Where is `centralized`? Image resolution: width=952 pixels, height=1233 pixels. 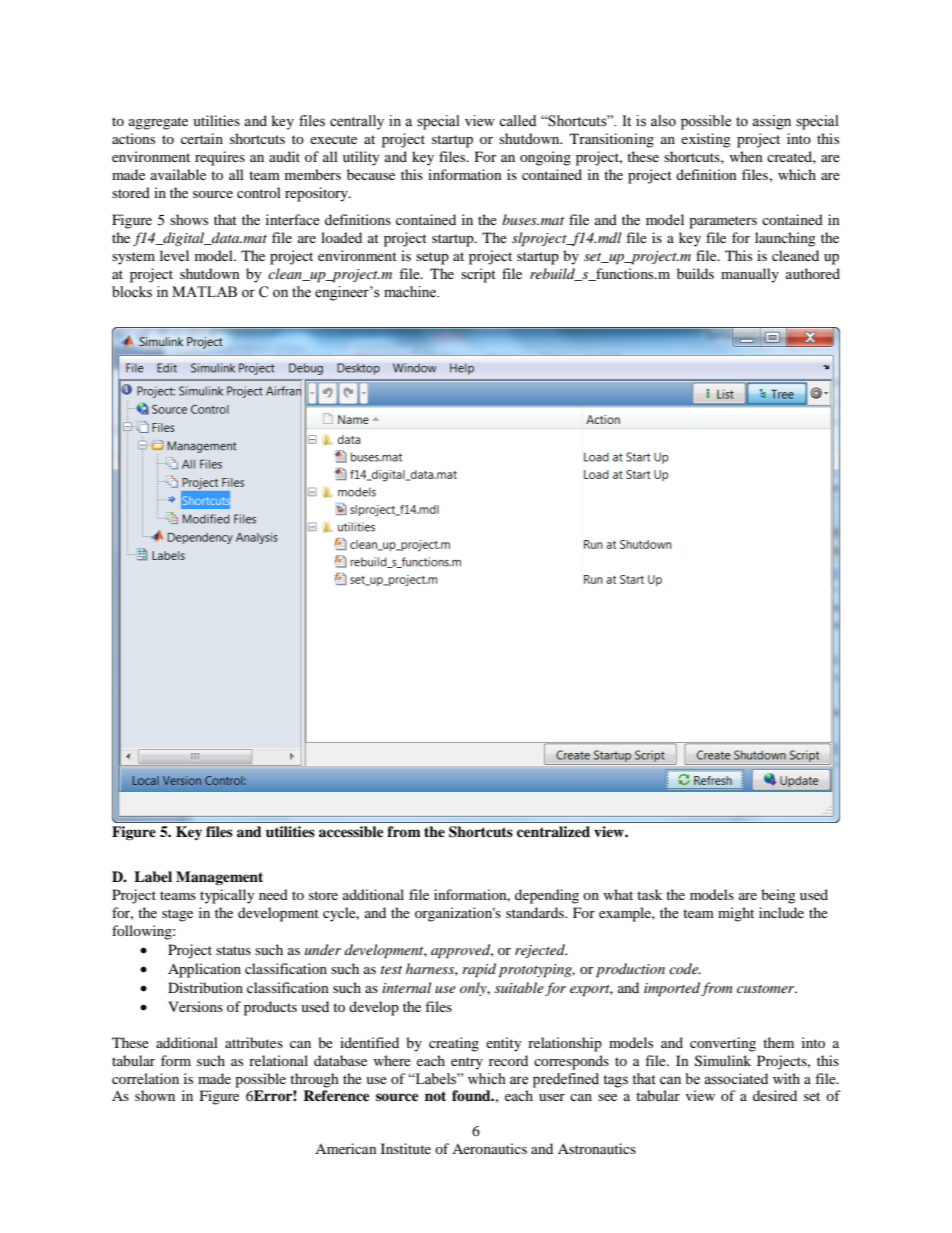 centralized is located at coordinates (553, 831).
